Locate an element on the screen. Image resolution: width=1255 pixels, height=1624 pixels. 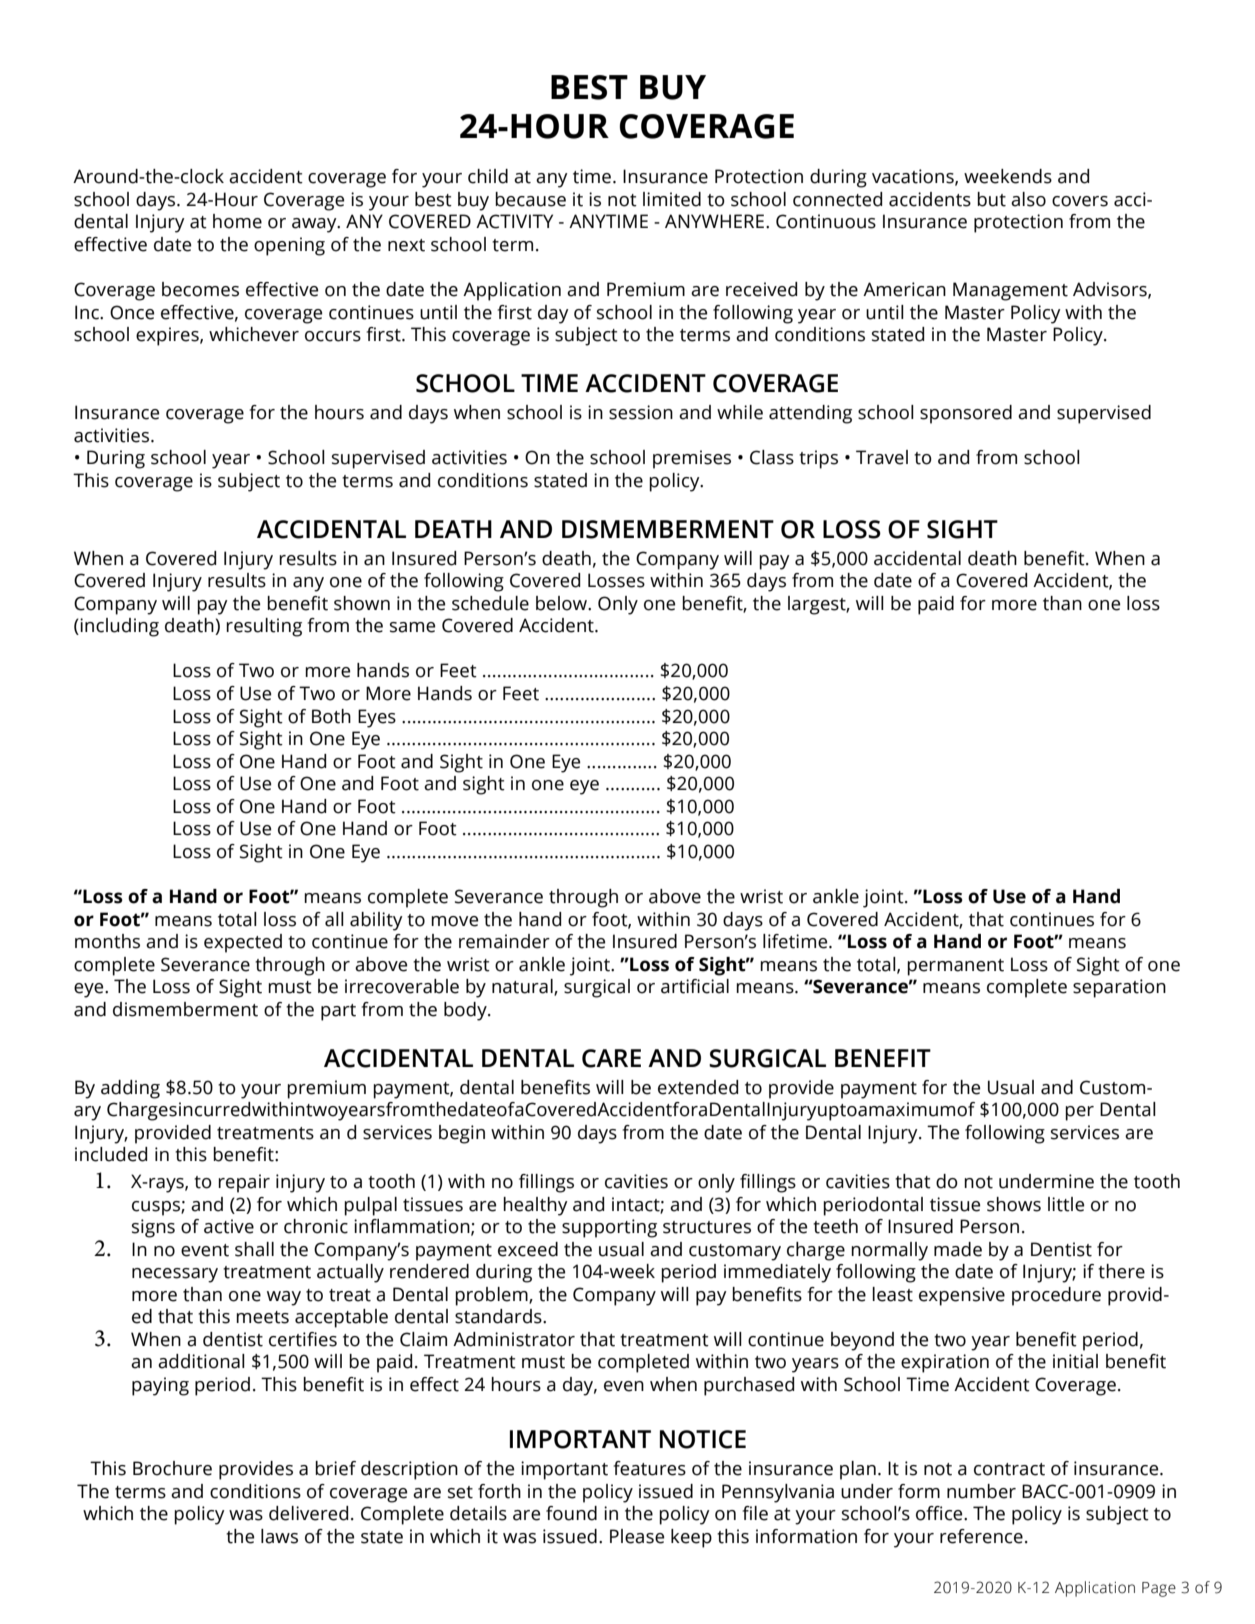
home is located at coordinates (237, 221).
